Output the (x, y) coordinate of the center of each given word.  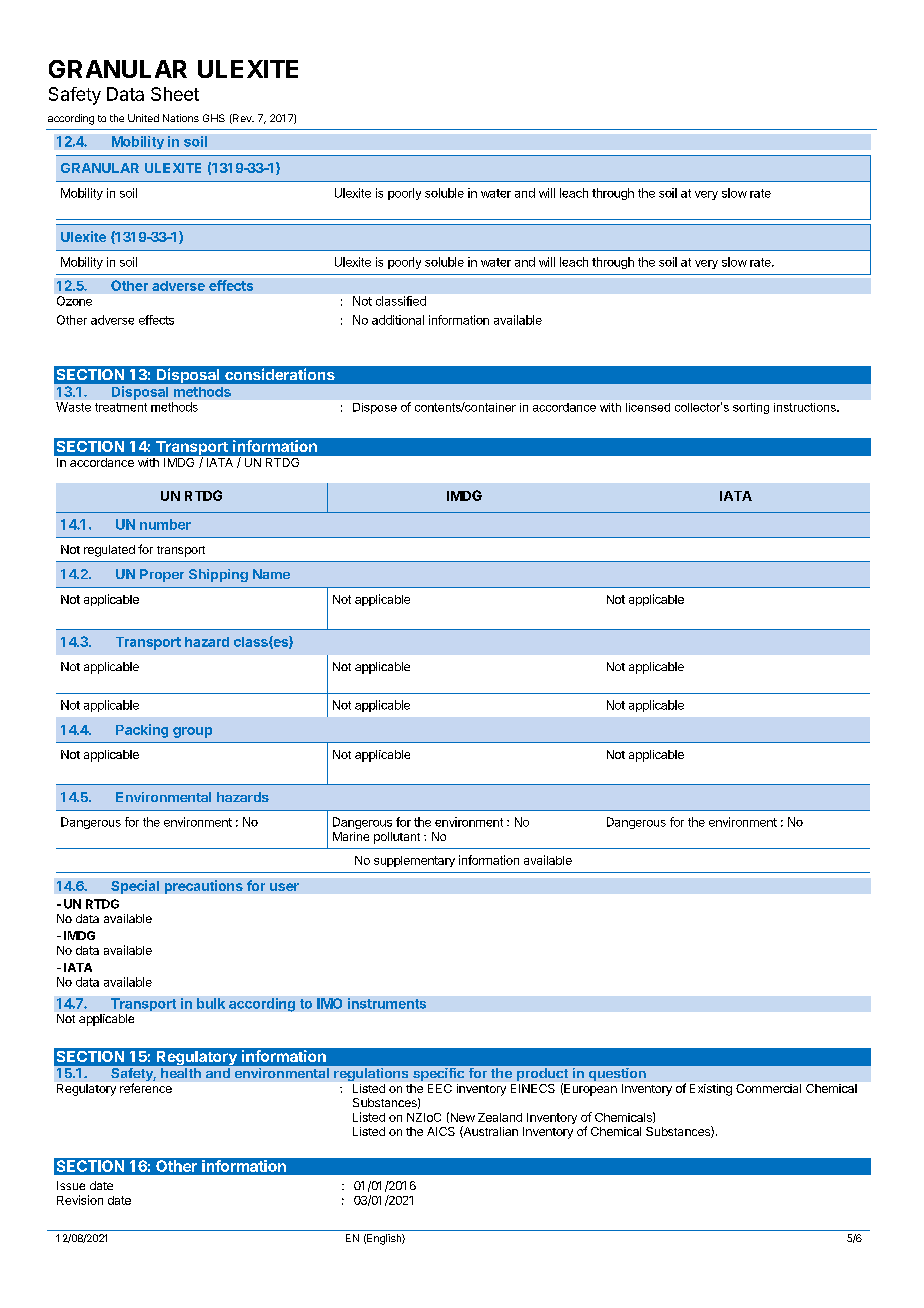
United (143, 118)
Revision (80, 1200)
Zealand (500, 1117)
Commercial (768, 1088)
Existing (711, 1090)
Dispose (375, 408)
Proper (162, 575)
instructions (806, 407)
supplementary (414, 861)
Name (271, 574)
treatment (121, 407)
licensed (648, 407)
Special (135, 887)
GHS (214, 118)
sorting (751, 408)
